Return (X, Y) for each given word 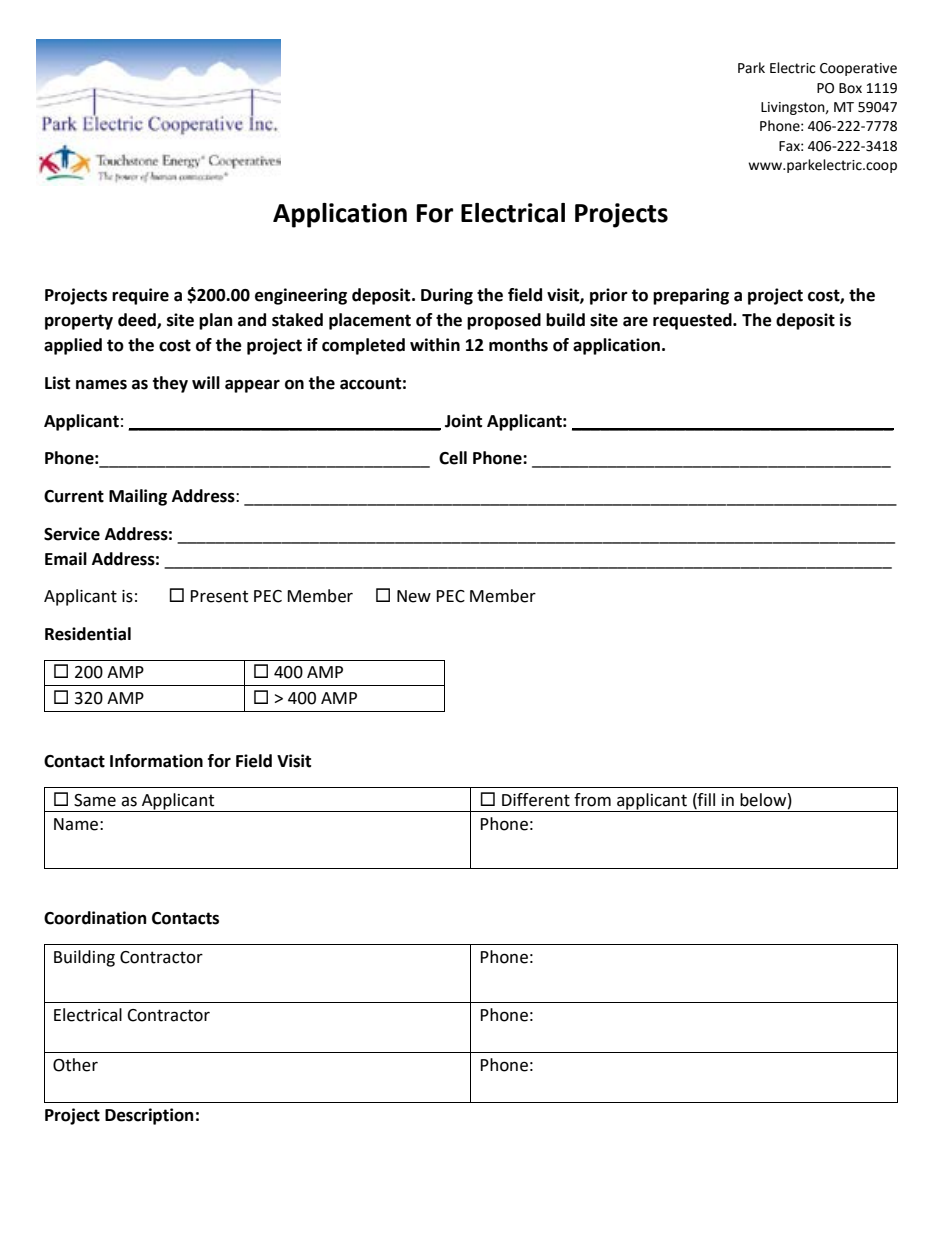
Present (219, 596)
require (140, 296)
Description (149, 1116)
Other (75, 1065)
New (414, 596)
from (592, 800)
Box (850, 88)
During (447, 296)
